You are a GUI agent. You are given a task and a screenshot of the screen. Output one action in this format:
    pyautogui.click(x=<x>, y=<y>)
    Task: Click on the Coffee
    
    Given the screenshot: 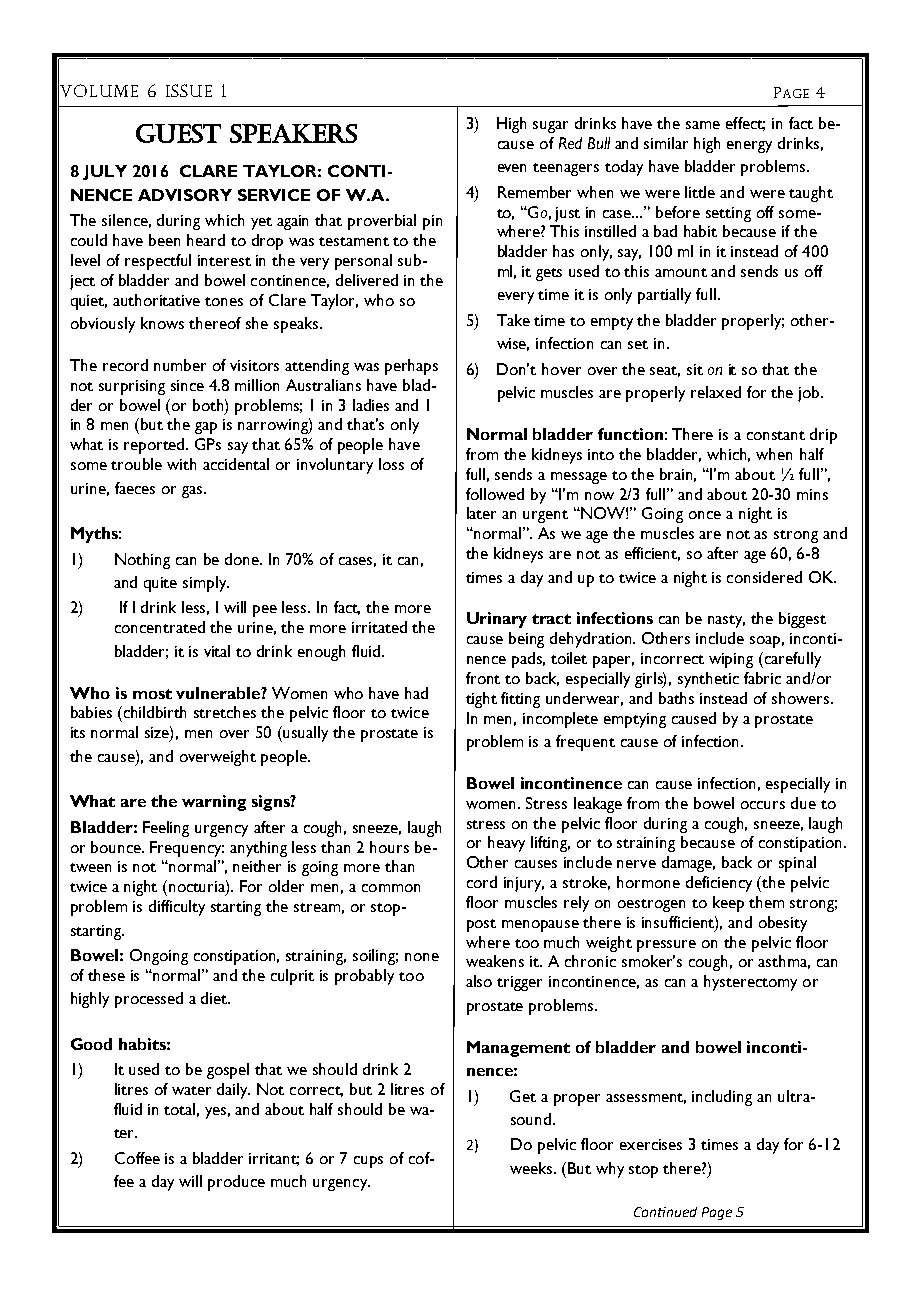 What is the action you would take?
    pyautogui.click(x=137, y=1158)
